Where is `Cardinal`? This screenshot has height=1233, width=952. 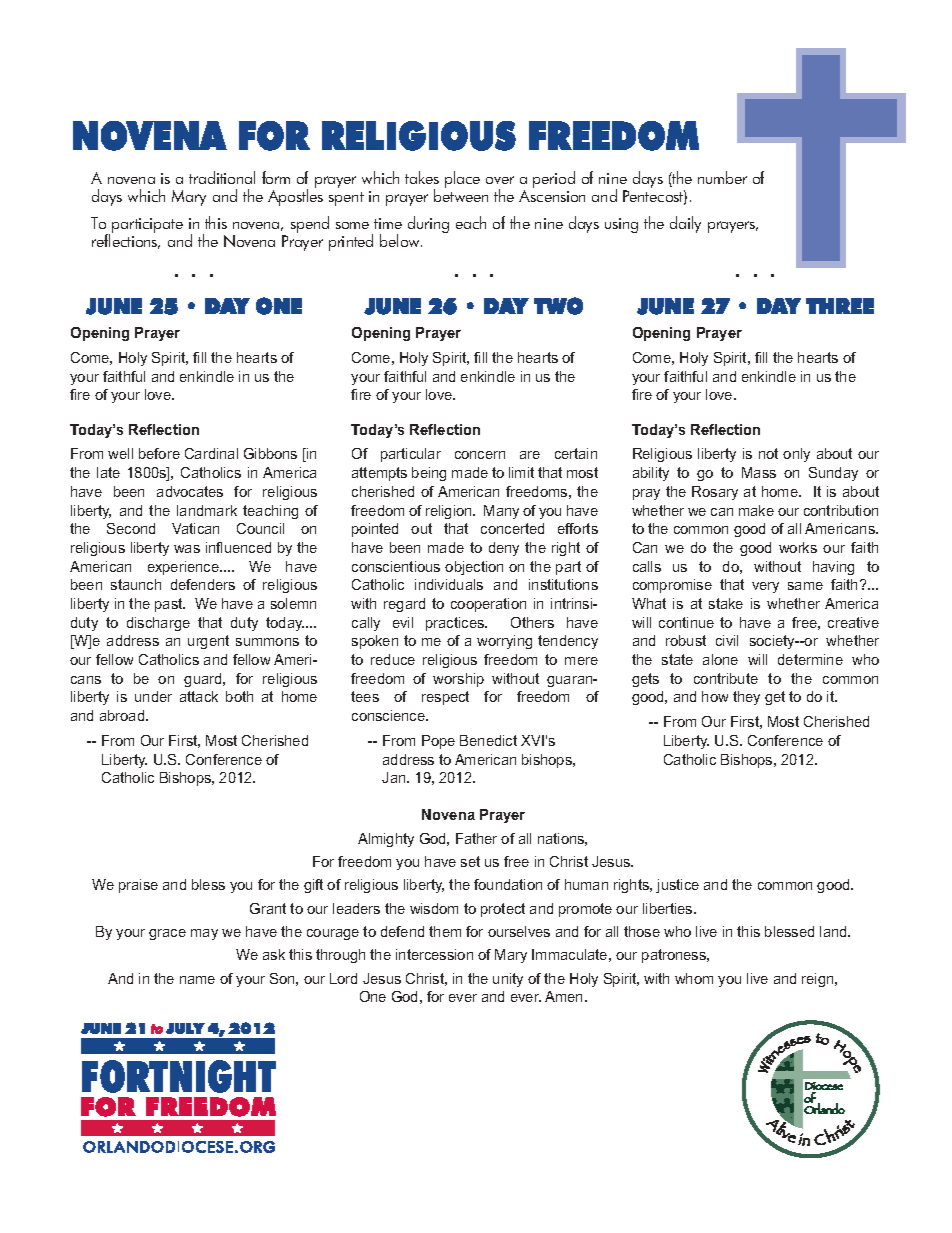
Cardinal is located at coordinates (211, 453).
